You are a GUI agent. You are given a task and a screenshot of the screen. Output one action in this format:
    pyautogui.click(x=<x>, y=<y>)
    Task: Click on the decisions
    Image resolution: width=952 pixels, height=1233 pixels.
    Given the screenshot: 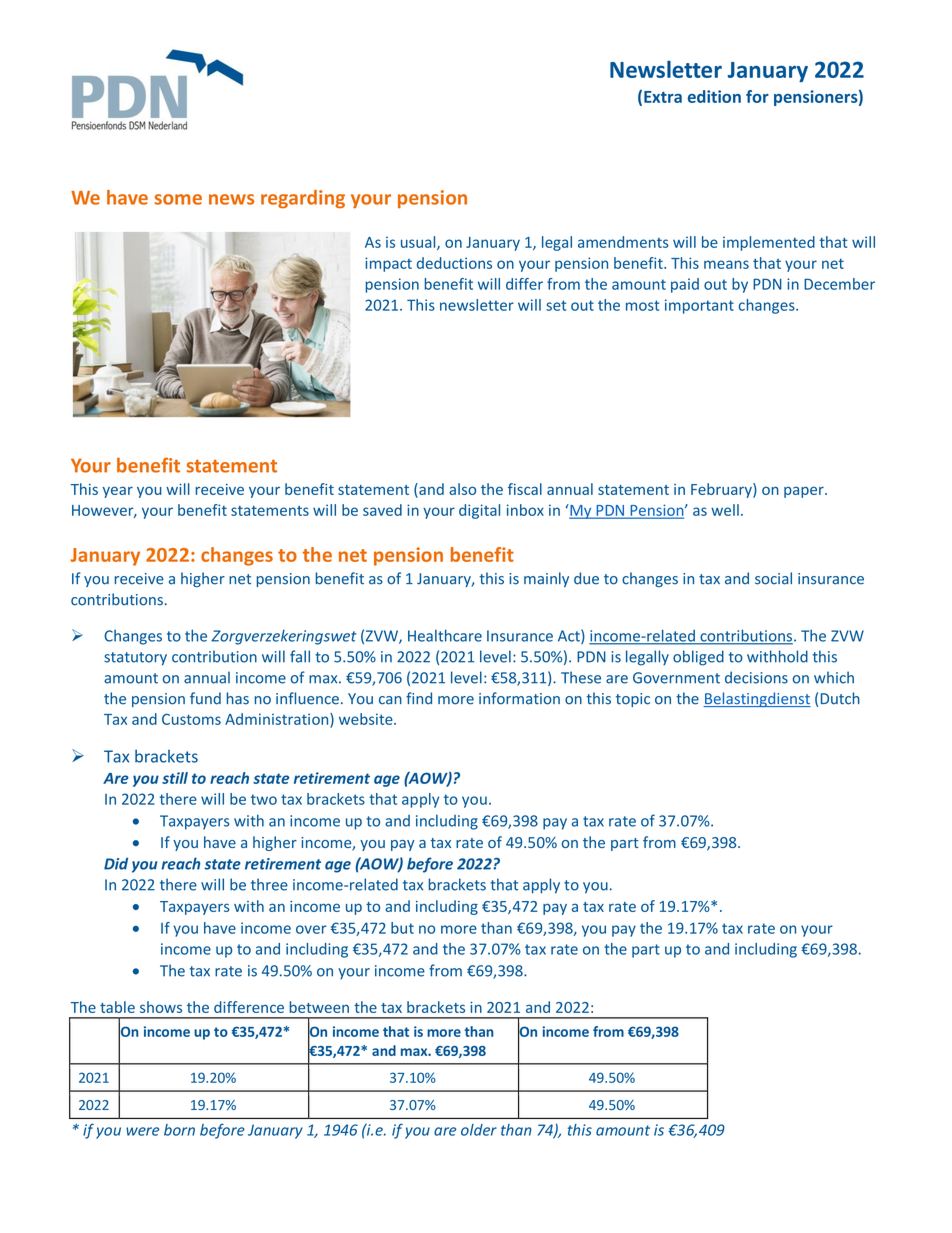 What is the action you would take?
    pyautogui.click(x=756, y=677)
